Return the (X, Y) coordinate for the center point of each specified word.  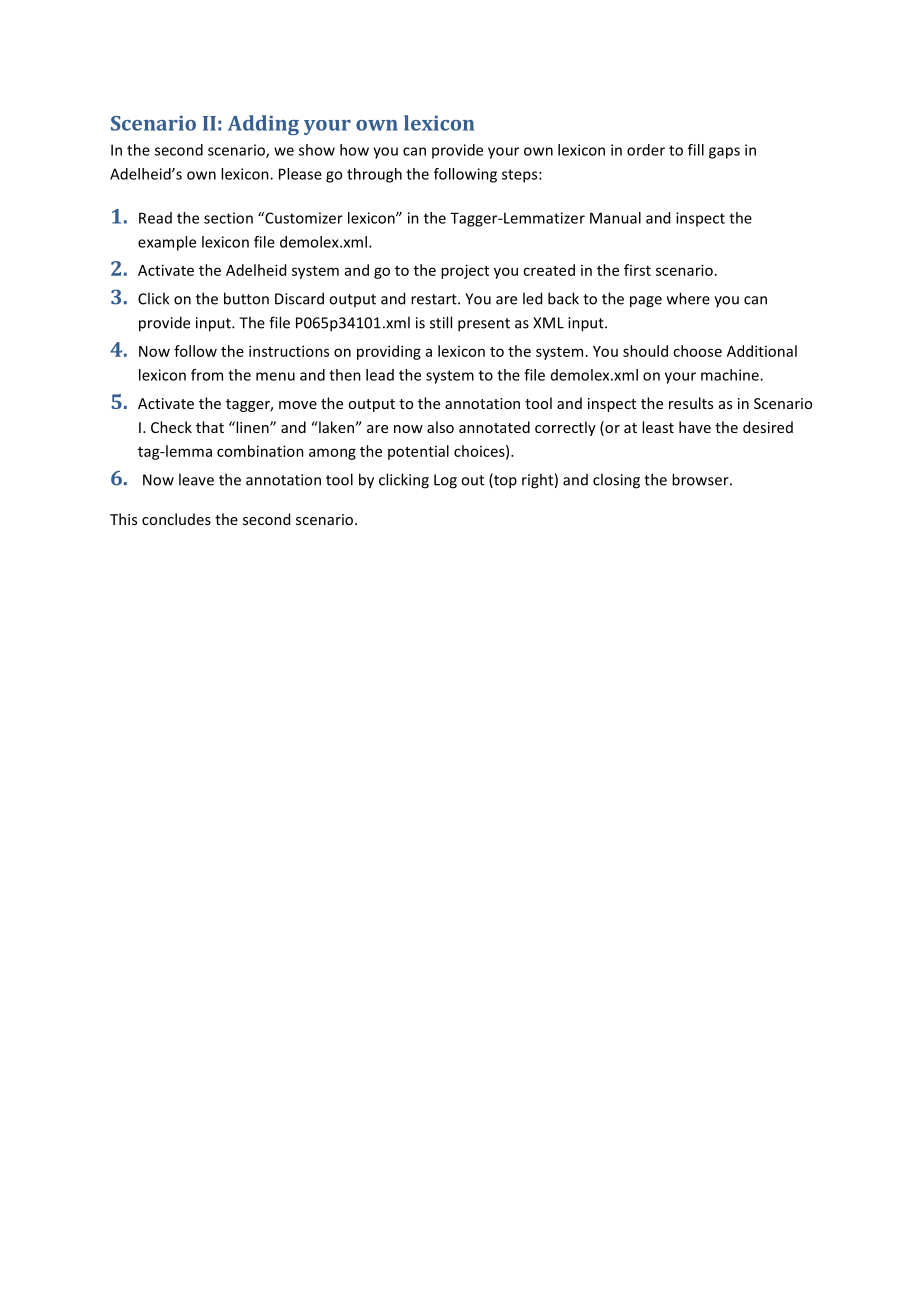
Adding (263, 125)
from (207, 375)
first (637, 270)
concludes (176, 519)
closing (616, 481)
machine (731, 375)
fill (696, 150)
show (317, 150)
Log (445, 481)
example (167, 243)
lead (380, 375)
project (465, 271)
